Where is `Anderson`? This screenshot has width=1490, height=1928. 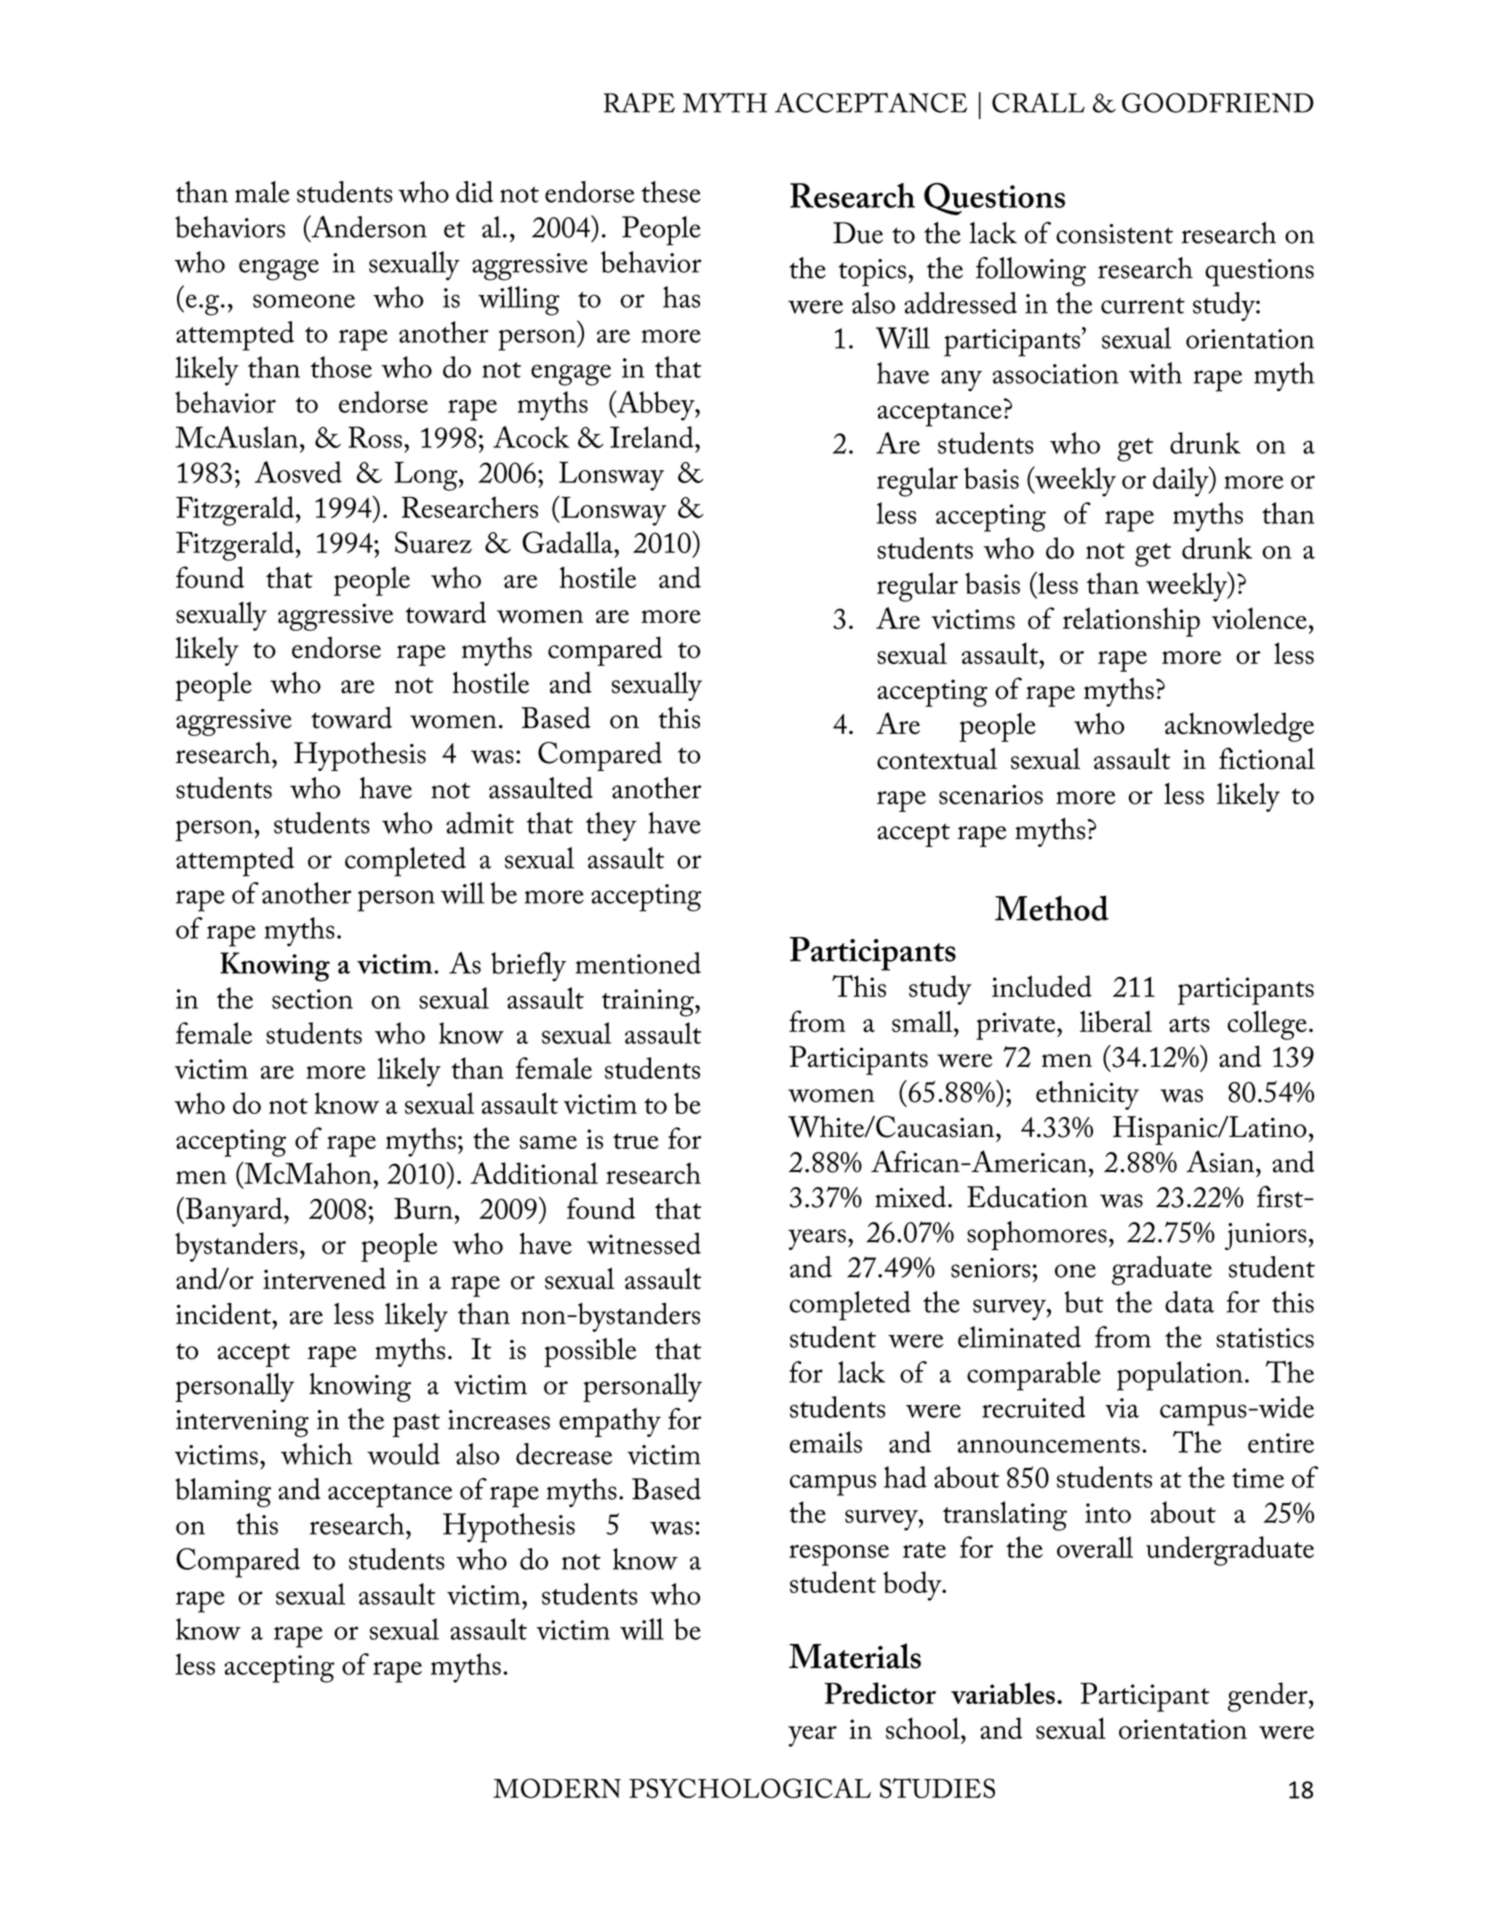 Anderson is located at coordinates (368, 226).
